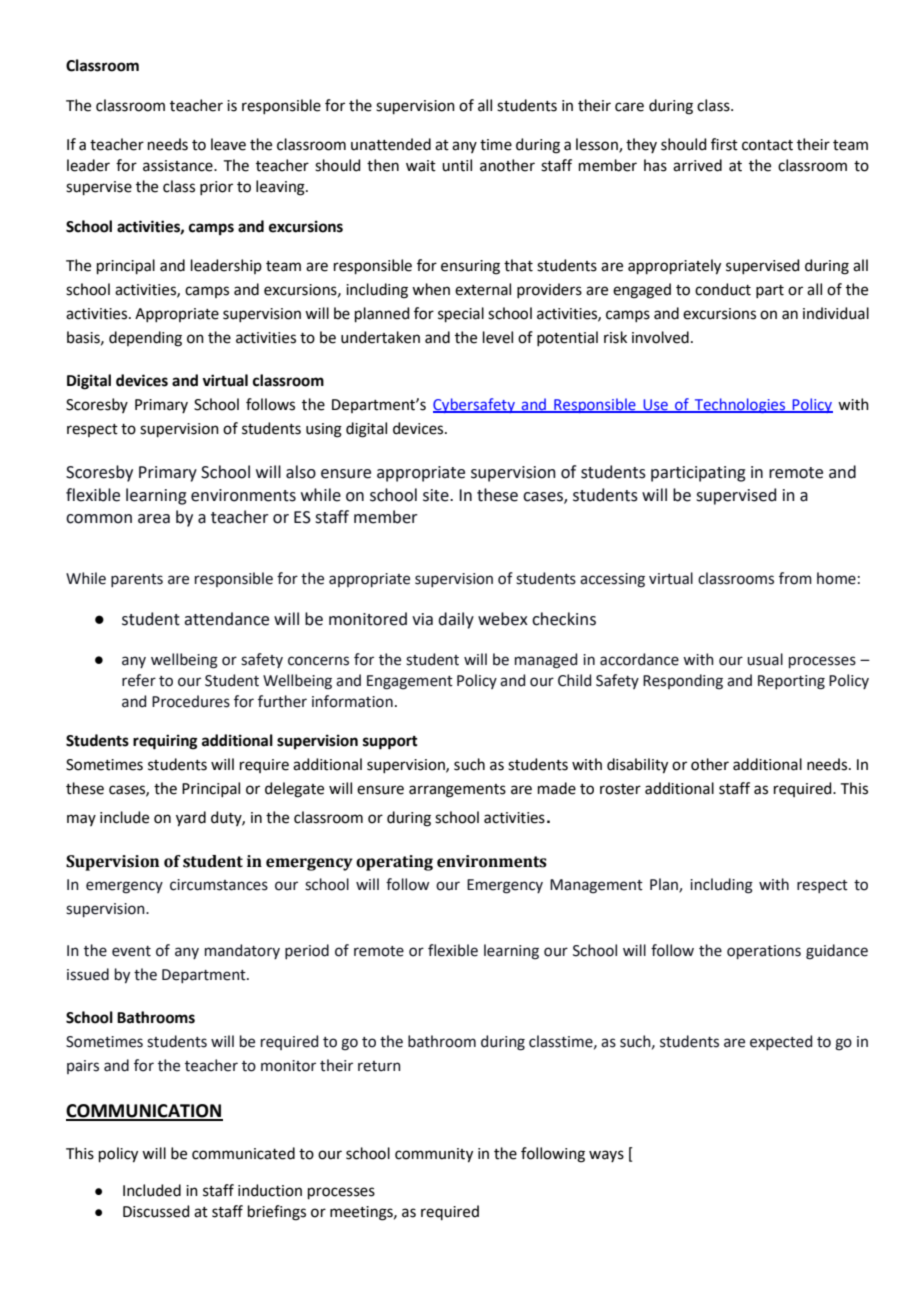 This screenshot has width=924, height=1308. What do you see at coordinates (156, 1211) in the screenshot?
I see `Discussed` at bounding box center [156, 1211].
